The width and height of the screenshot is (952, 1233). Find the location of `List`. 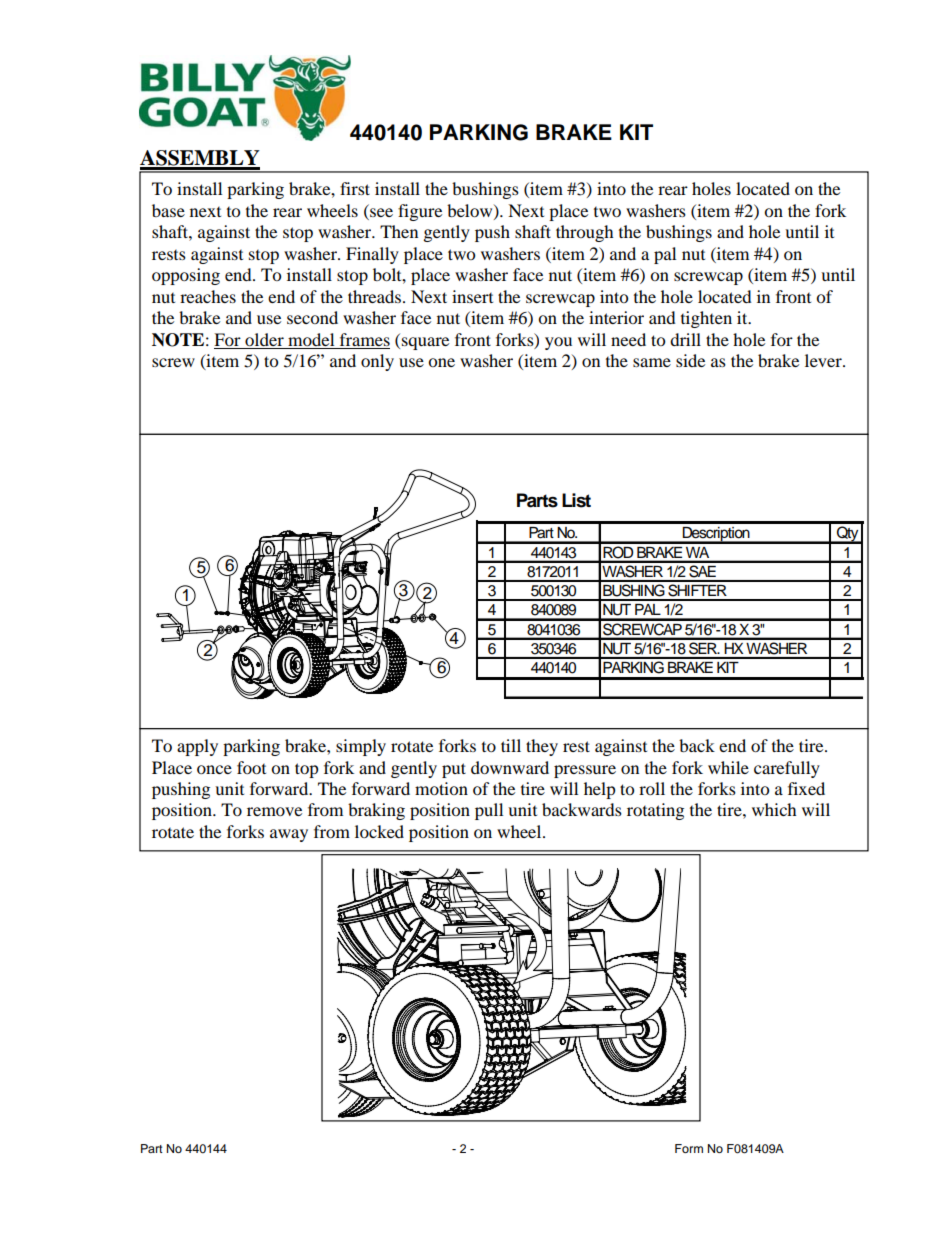

List is located at coordinates (576, 500).
